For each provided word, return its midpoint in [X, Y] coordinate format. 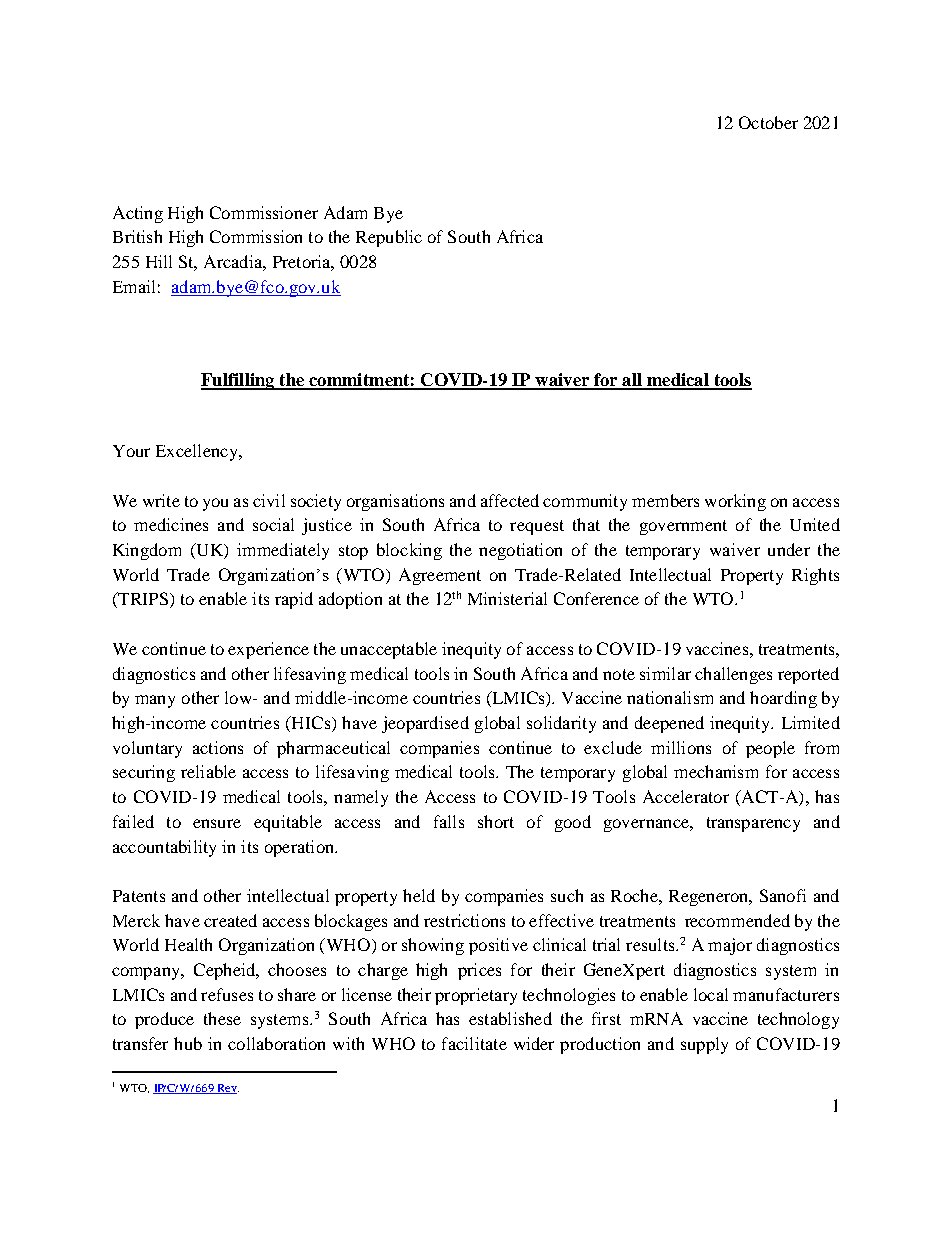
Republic [389, 238]
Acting [138, 214]
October [768, 122]
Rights [815, 576]
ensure [217, 823]
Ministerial [507, 598]
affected [510, 500]
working [735, 502]
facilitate [474, 1043]
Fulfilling [239, 381]
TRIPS [142, 600]
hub [188, 1043]
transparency [753, 824]
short [496, 821]
